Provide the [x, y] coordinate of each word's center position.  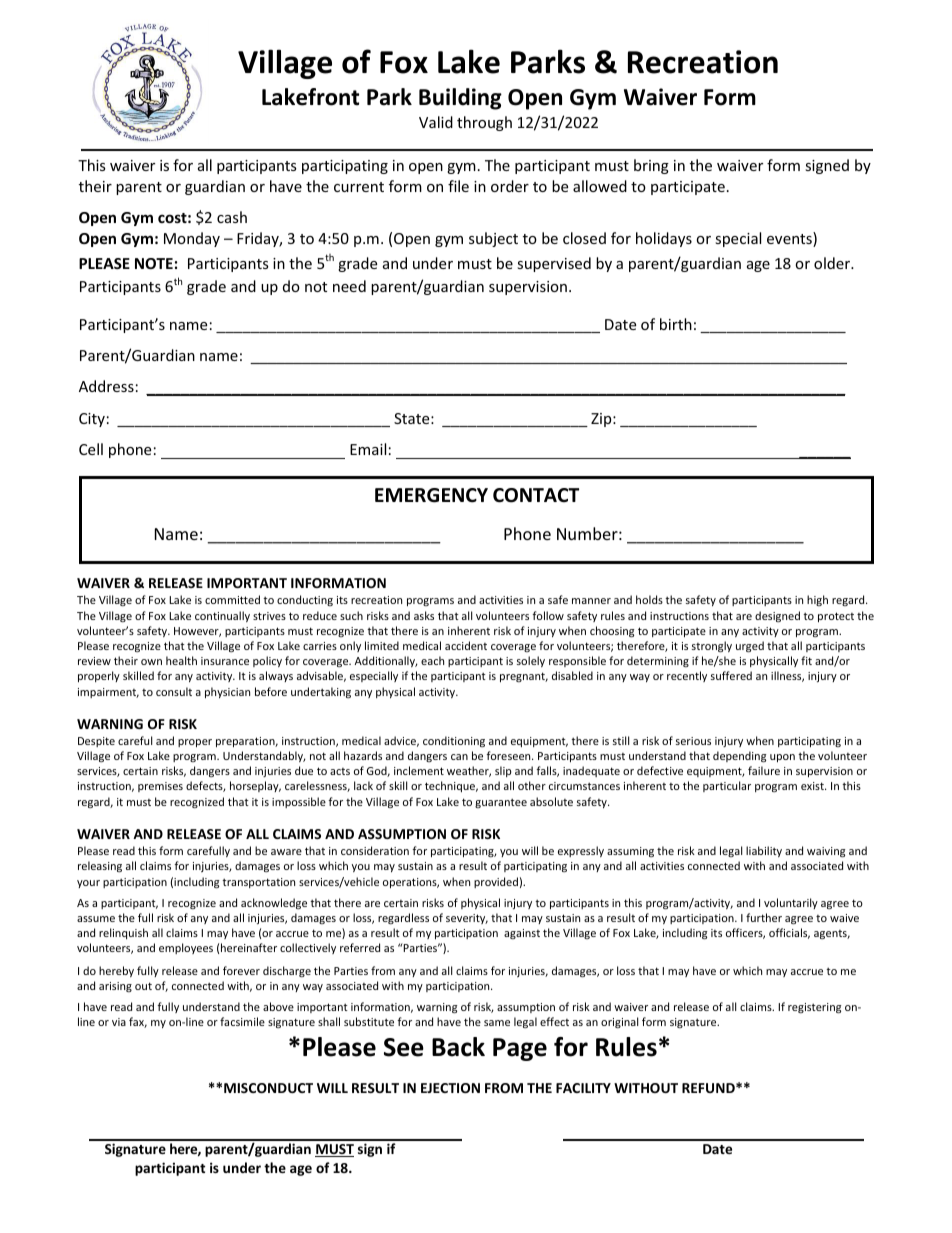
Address [106, 386]
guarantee [501, 803]
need [349, 286]
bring [651, 166]
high [817, 600]
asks [424, 615]
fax [138, 1022]
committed [232, 599]
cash [232, 217]
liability [764, 851]
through [484, 123]
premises [160, 787]
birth [676, 324]
